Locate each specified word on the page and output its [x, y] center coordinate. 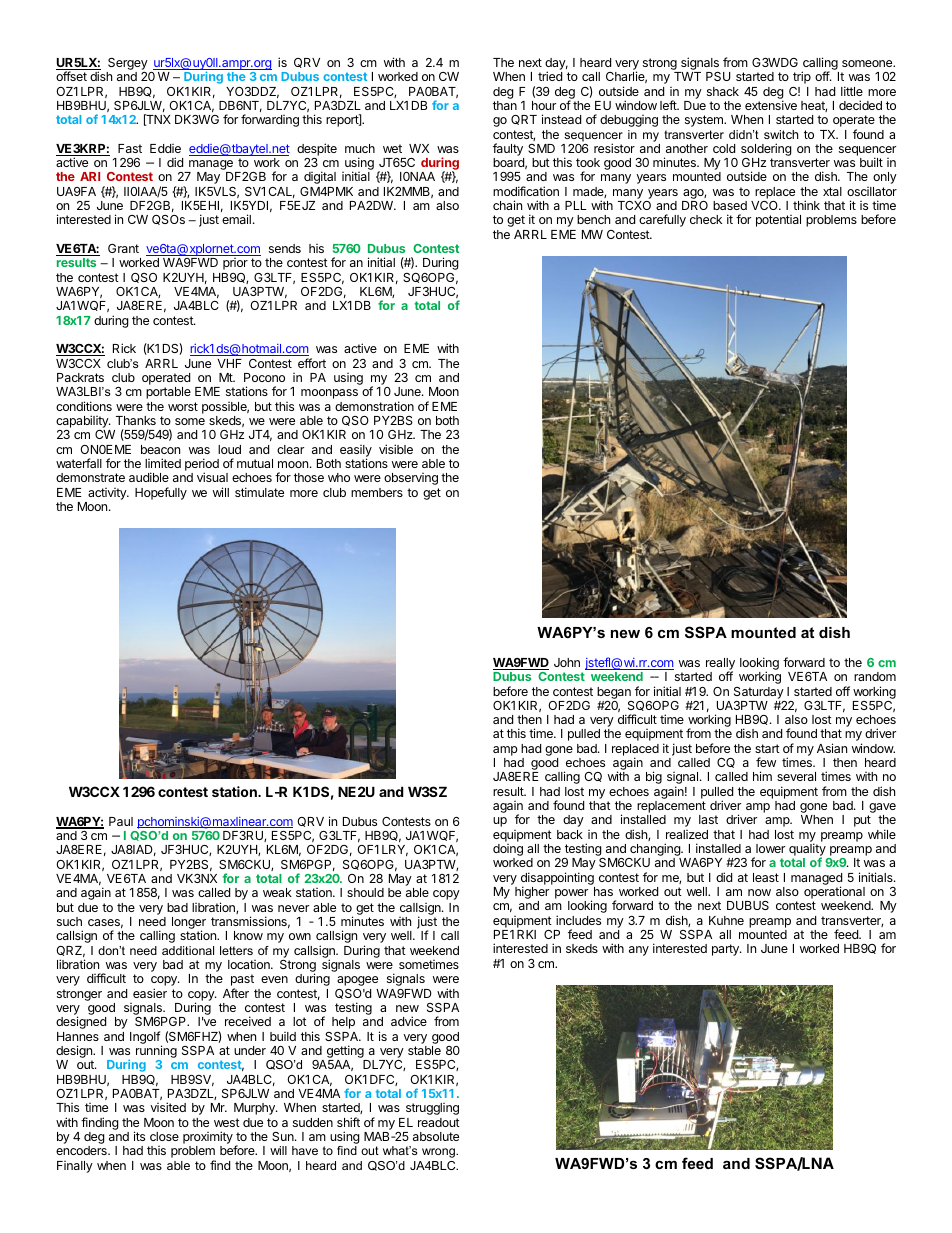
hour [544, 105]
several [796, 776]
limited [163, 463]
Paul [121, 821]
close [164, 1136]
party [726, 950]
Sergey [128, 64]
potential [778, 221]
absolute [436, 1136]
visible [396, 449]
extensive [771, 105]
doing [508, 851]
